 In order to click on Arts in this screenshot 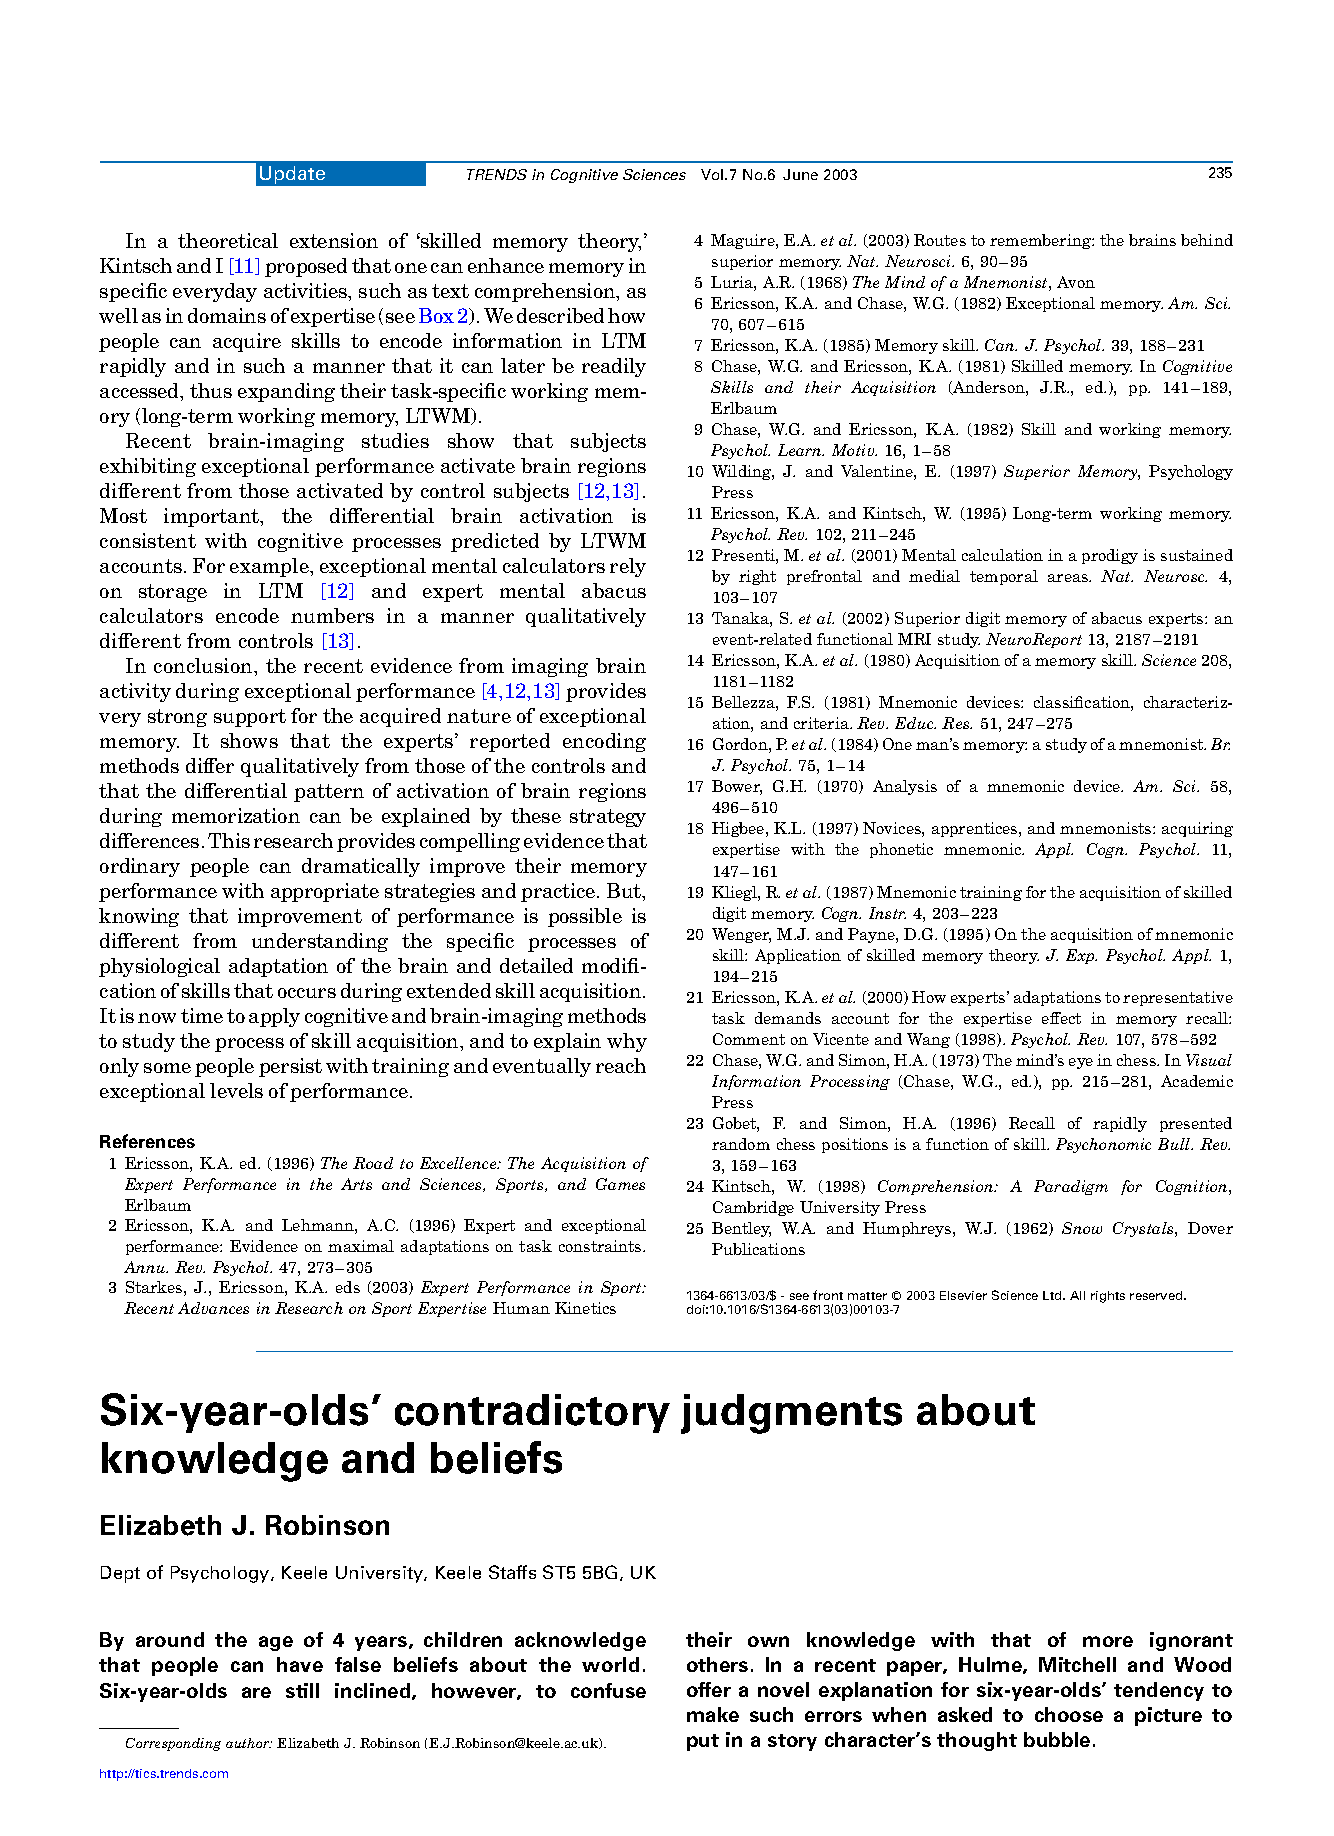, I will do `click(356, 1184)`.
